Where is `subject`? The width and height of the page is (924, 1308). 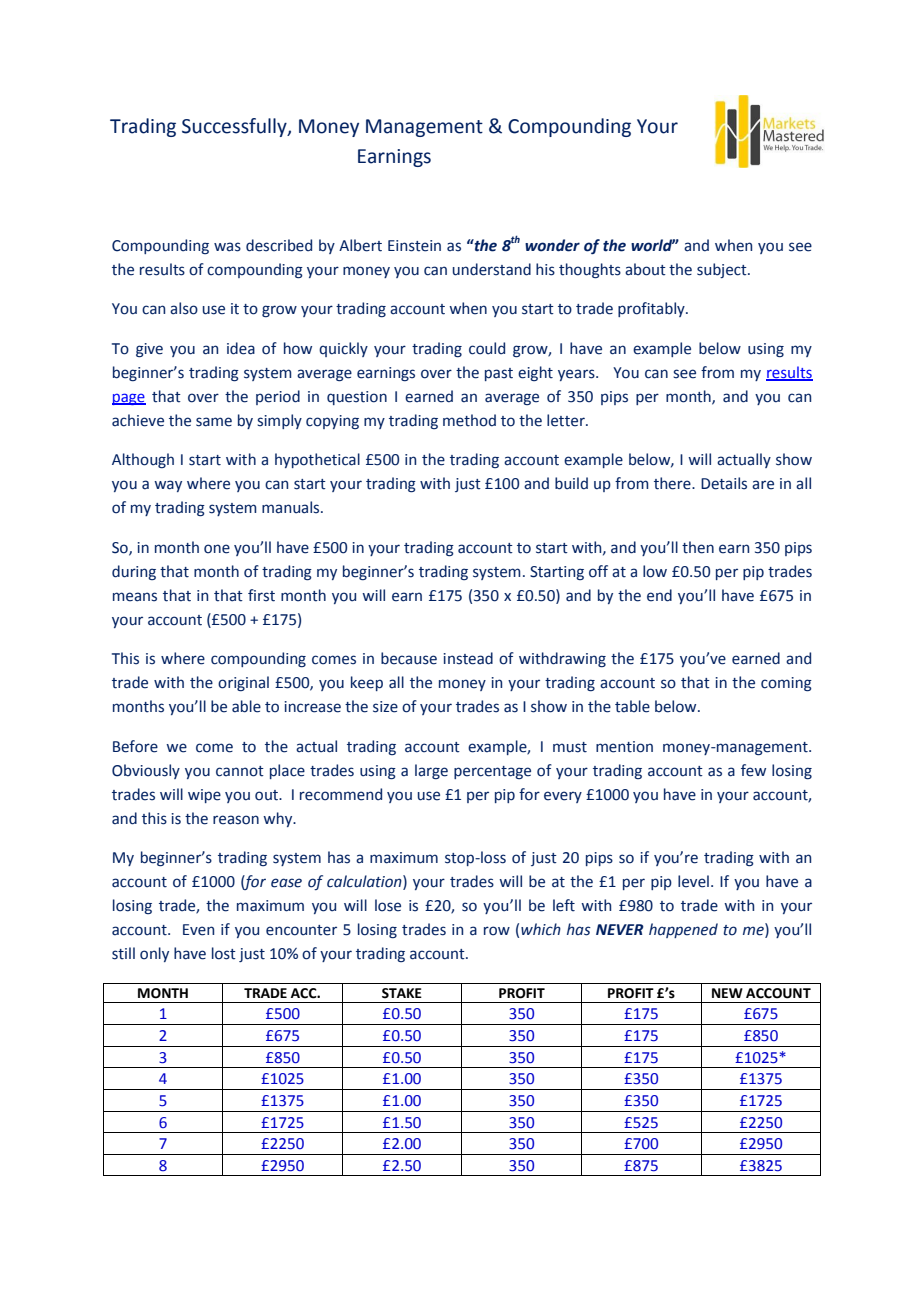 subject is located at coordinates (723, 270).
